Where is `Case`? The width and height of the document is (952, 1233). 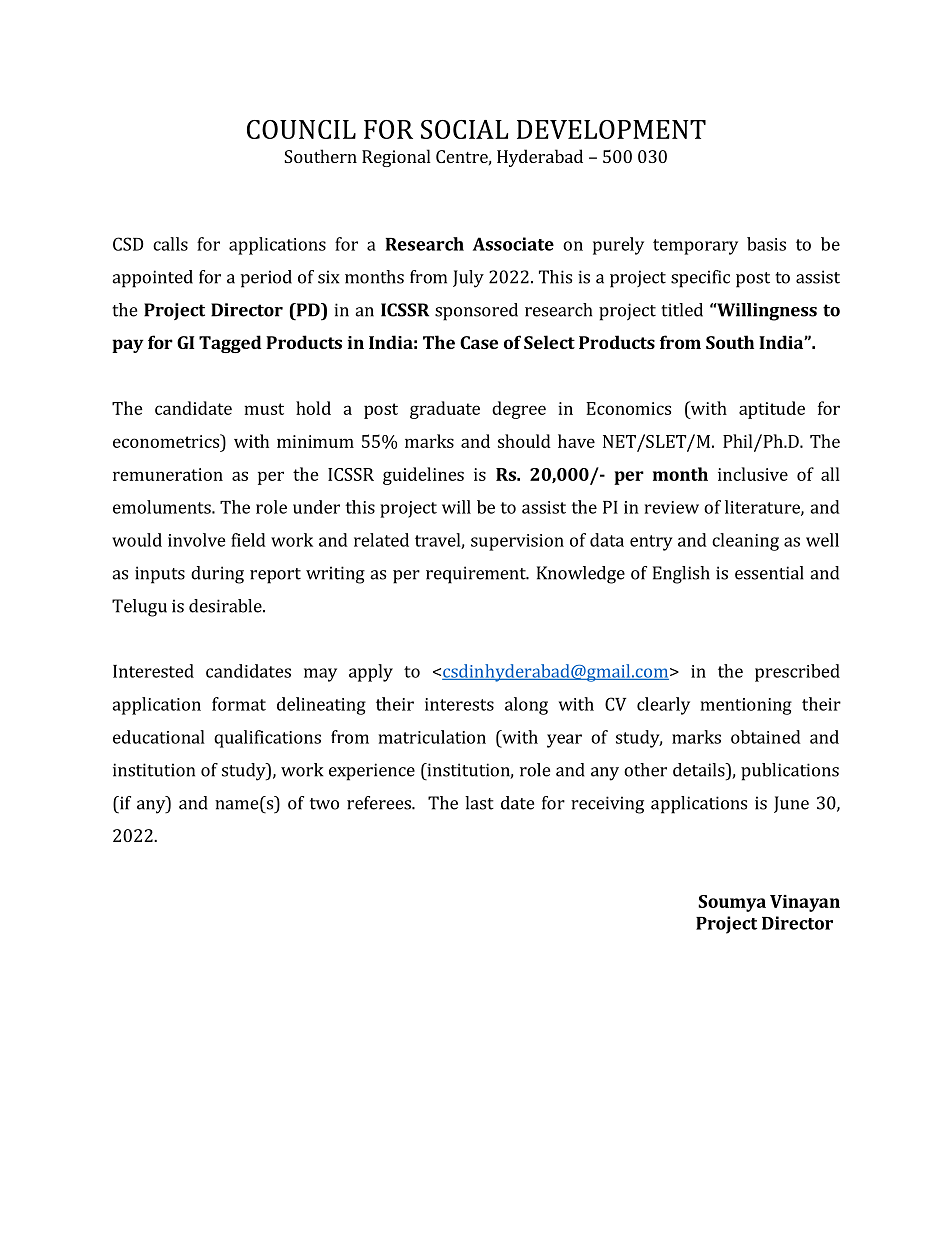 Case is located at coordinates (479, 342).
